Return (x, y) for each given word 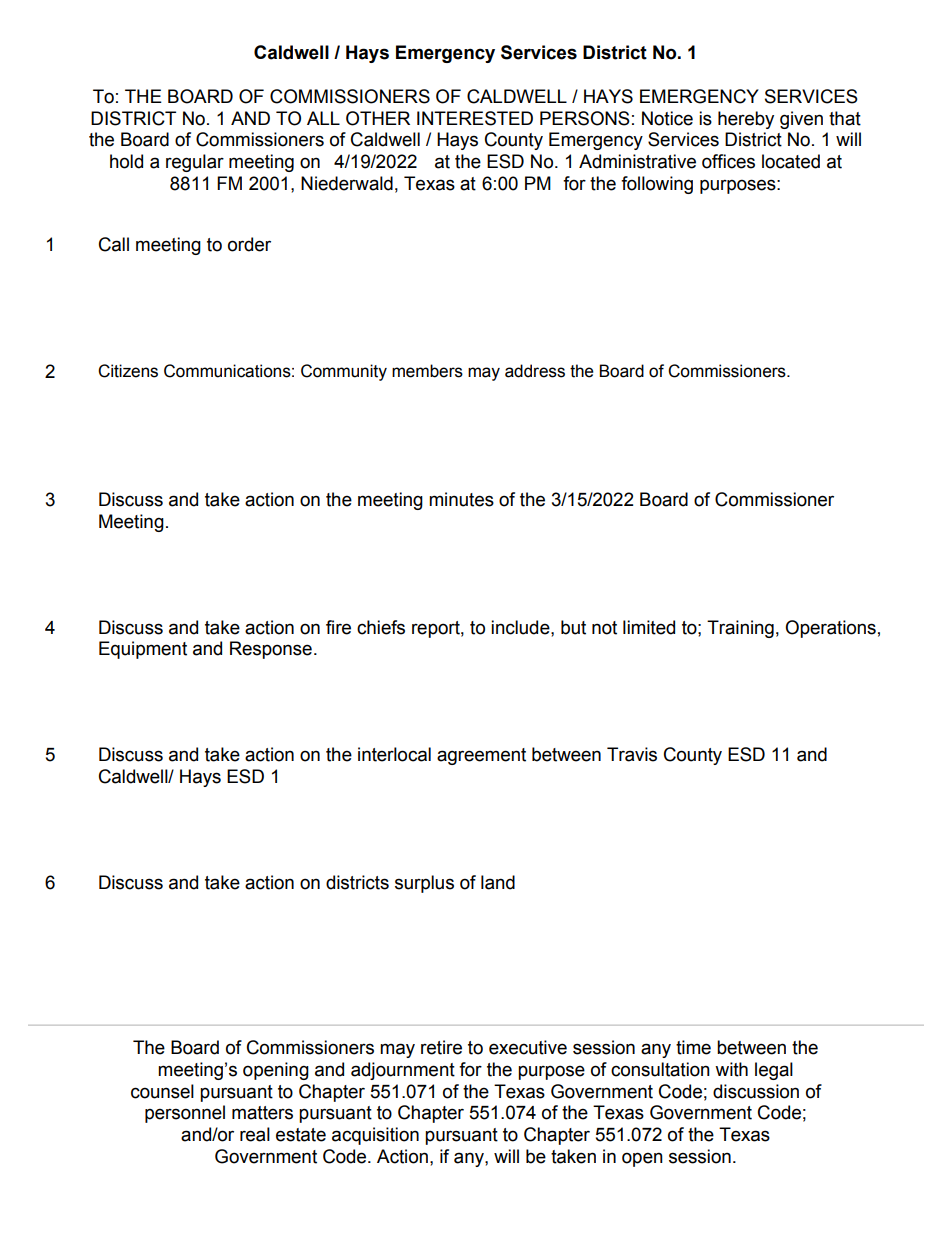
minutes (461, 499)
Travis (632, 754)
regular (195, 163)
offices (728, 161)
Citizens (128, 371)
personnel (185, 1114)
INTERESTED (475, 118)
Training (740, 629)
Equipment (143, 650)
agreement (481, 756)
